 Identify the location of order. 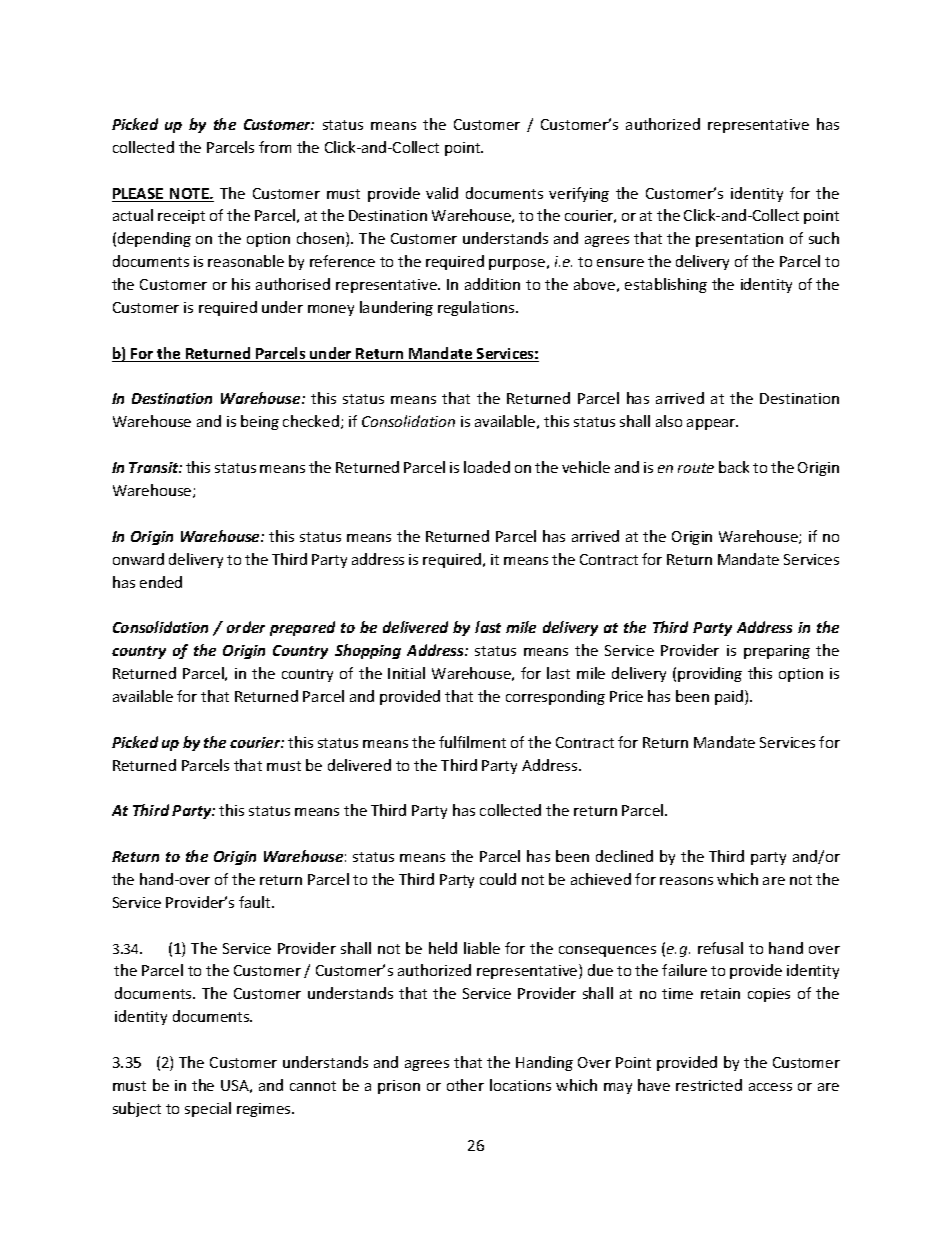
(246, 627).
